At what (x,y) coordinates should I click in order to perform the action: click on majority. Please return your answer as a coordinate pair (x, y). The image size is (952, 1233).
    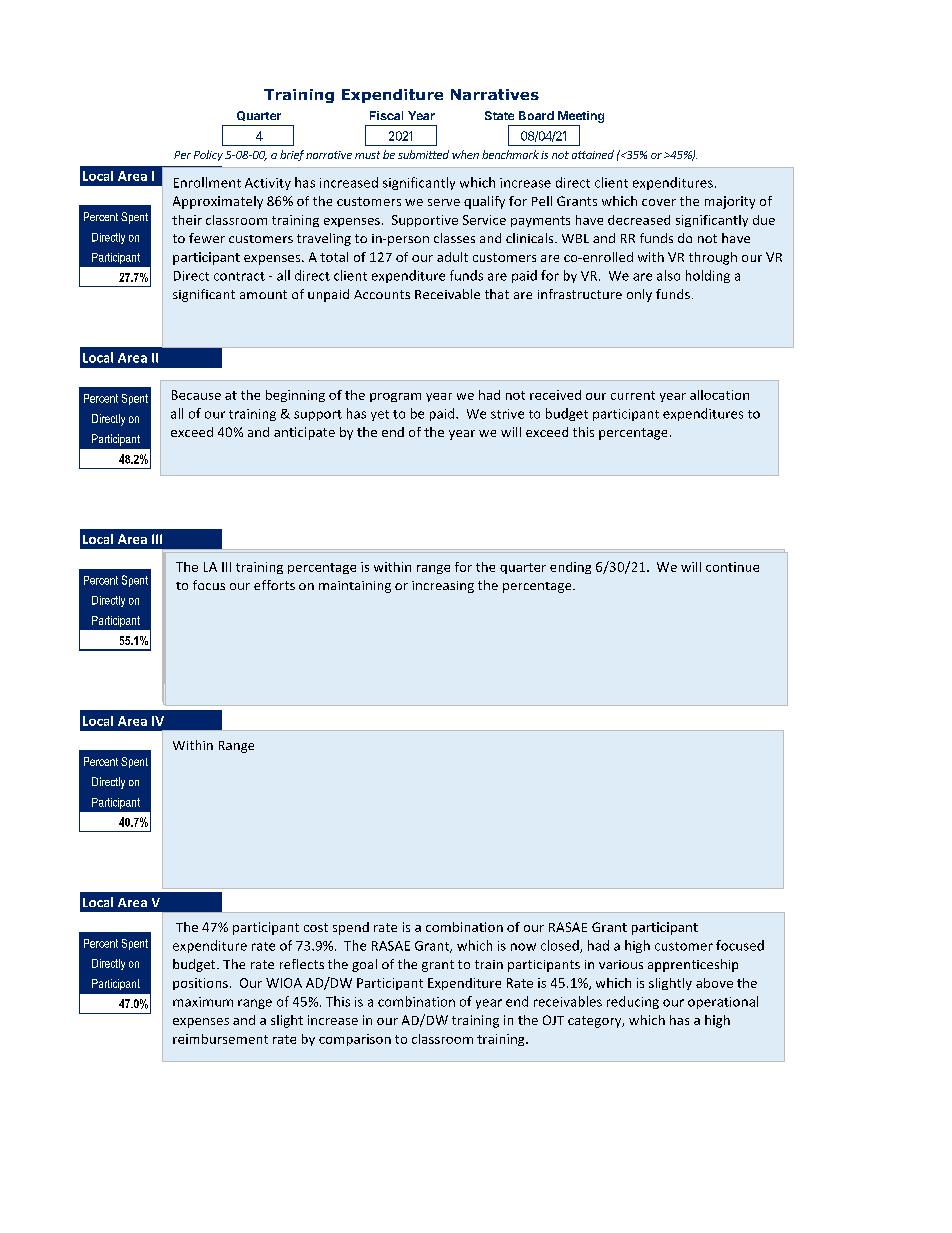
    Looking at the image, I should click on (730, 202).
